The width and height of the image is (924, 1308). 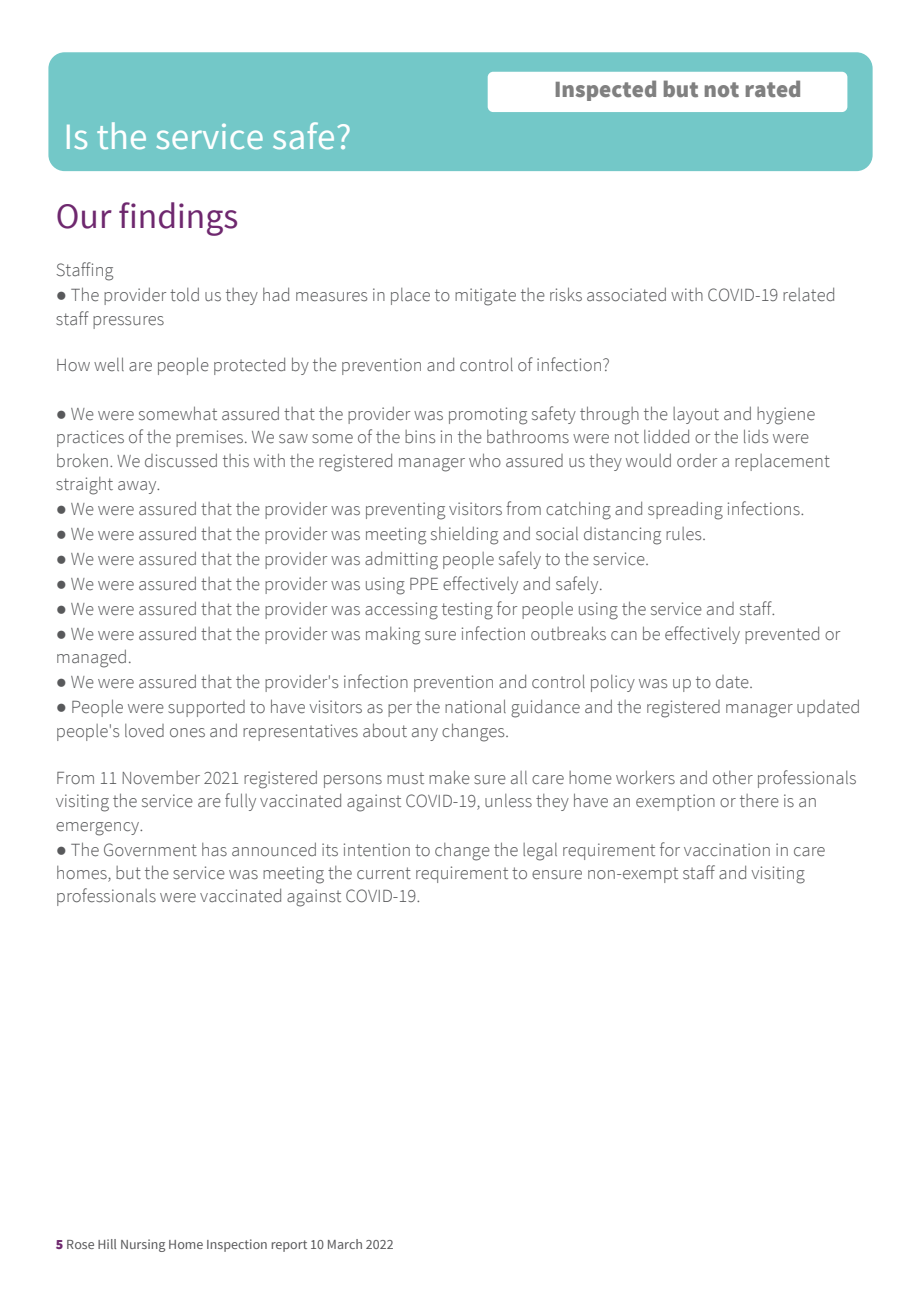 What do you see at coordinates (109, 364) in the image?
I see `well` at bounding box center [109, 364].
